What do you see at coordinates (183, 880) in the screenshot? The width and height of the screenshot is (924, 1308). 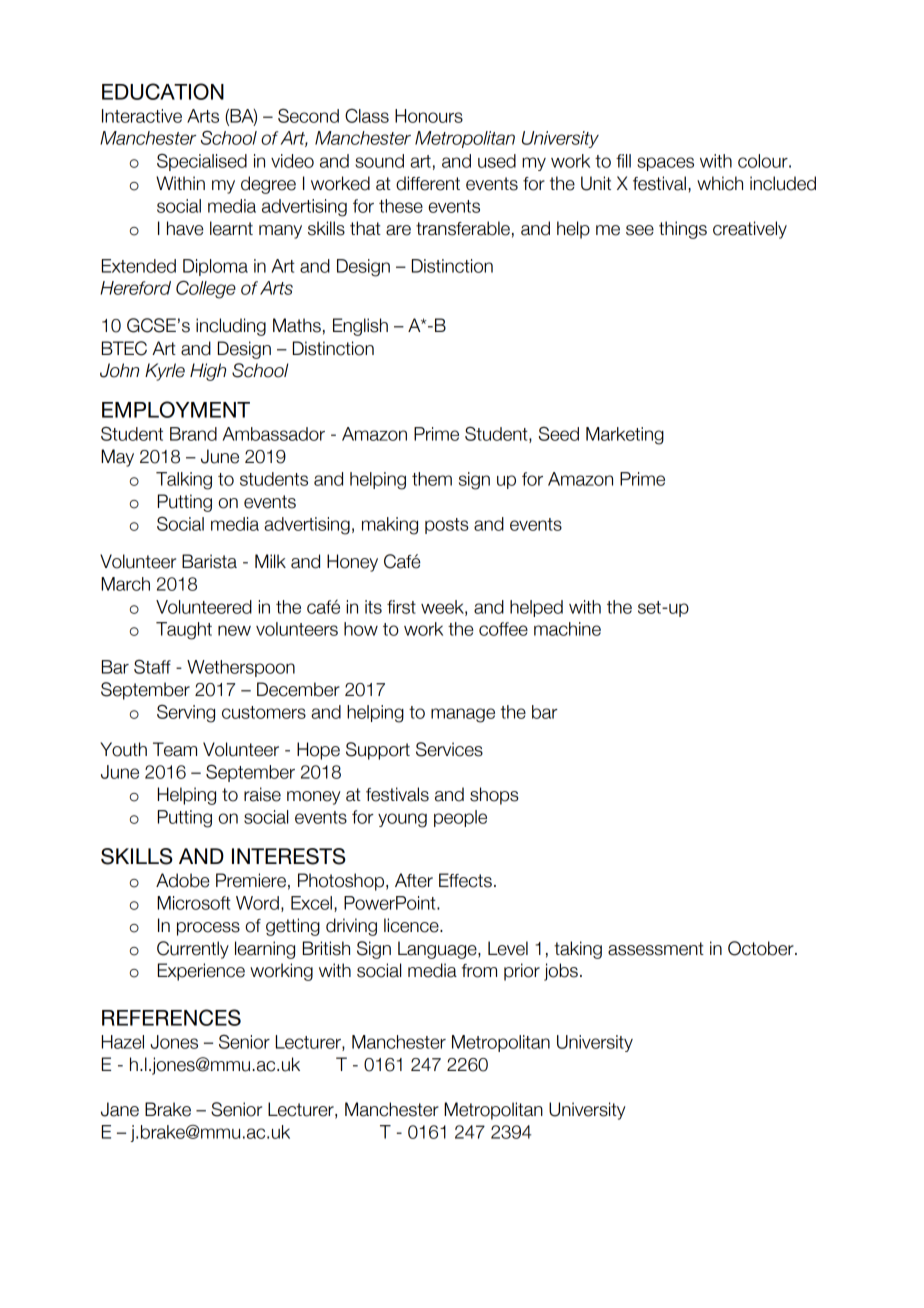 I see `Adobe` at bounding box center [183, 880].
